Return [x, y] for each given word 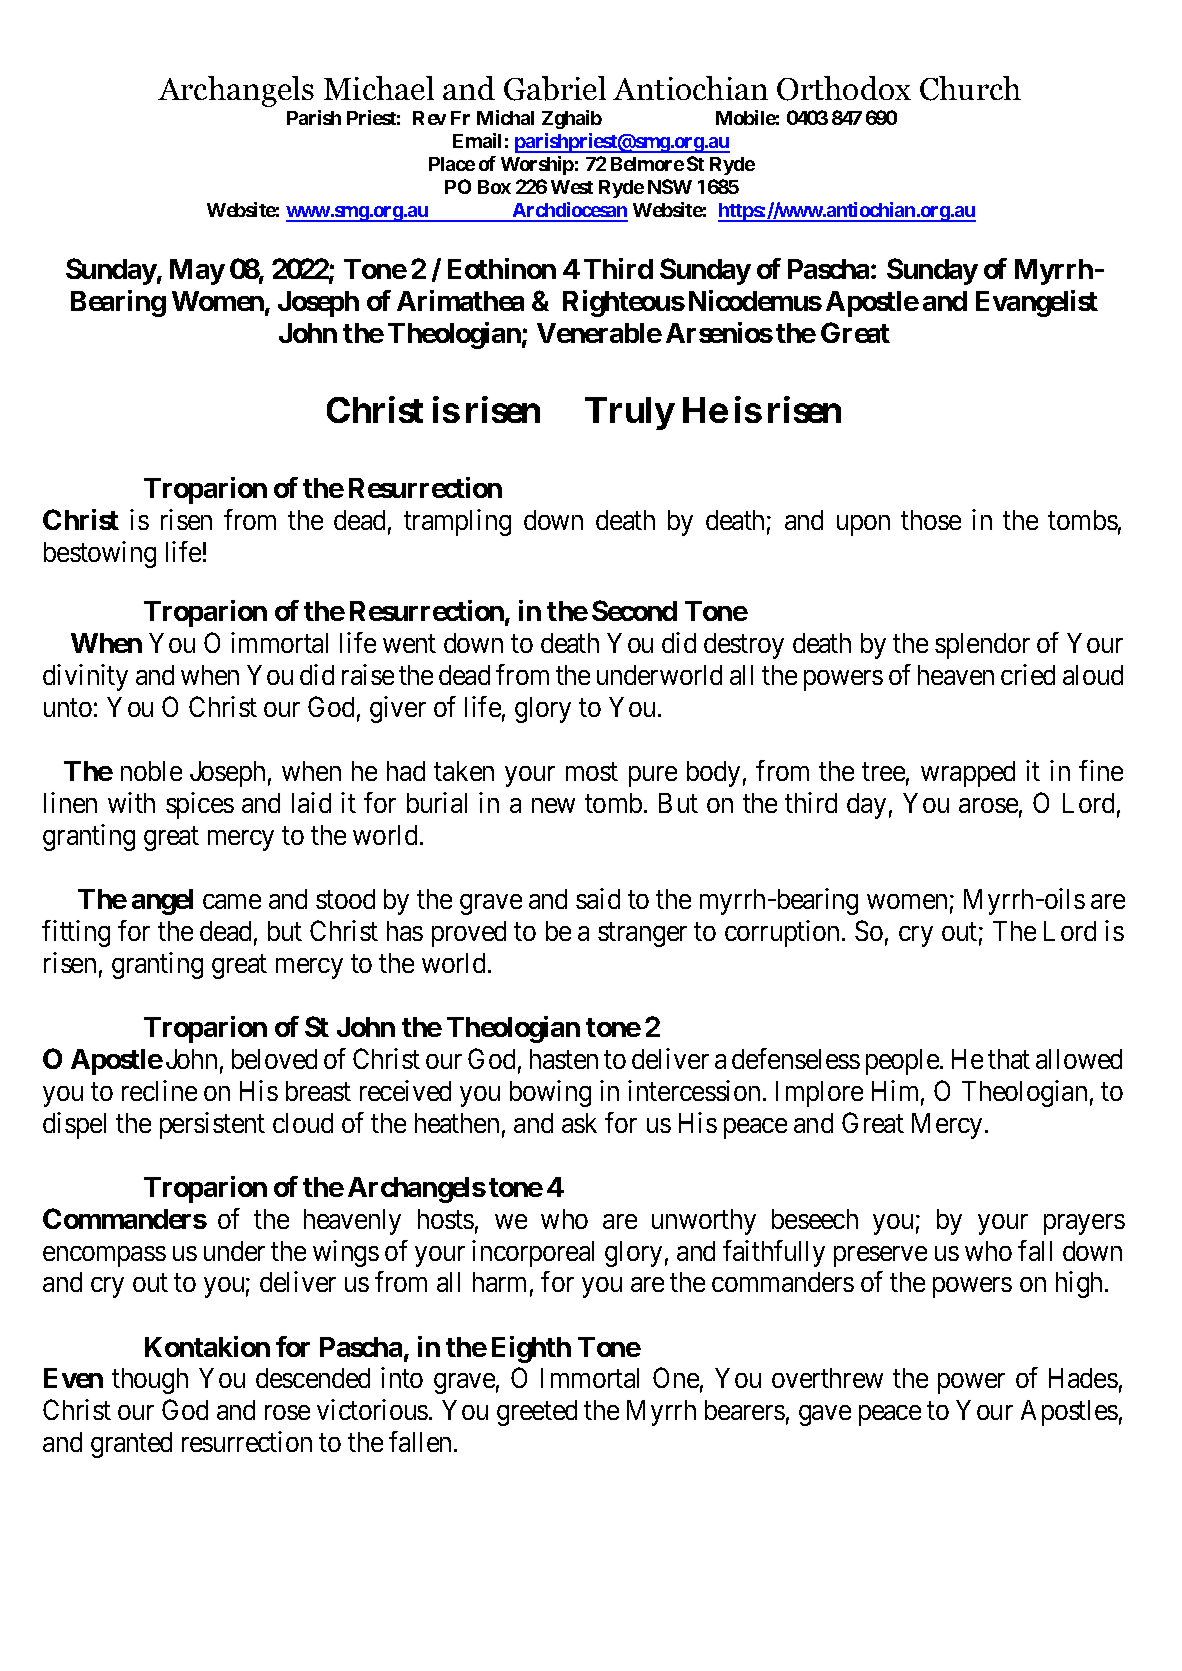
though [150, 1381]
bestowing [100, 554]
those [931, 520]
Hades [1083, 1378]
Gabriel [555, 88]
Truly [629, 413]
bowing [550, 1093]
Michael [379, 88]
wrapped [968, 774]
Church [970, 88]
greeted [537, 1413]
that [1009, 1059]
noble [151, 771]
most [592, 772]
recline [159, 1090]
